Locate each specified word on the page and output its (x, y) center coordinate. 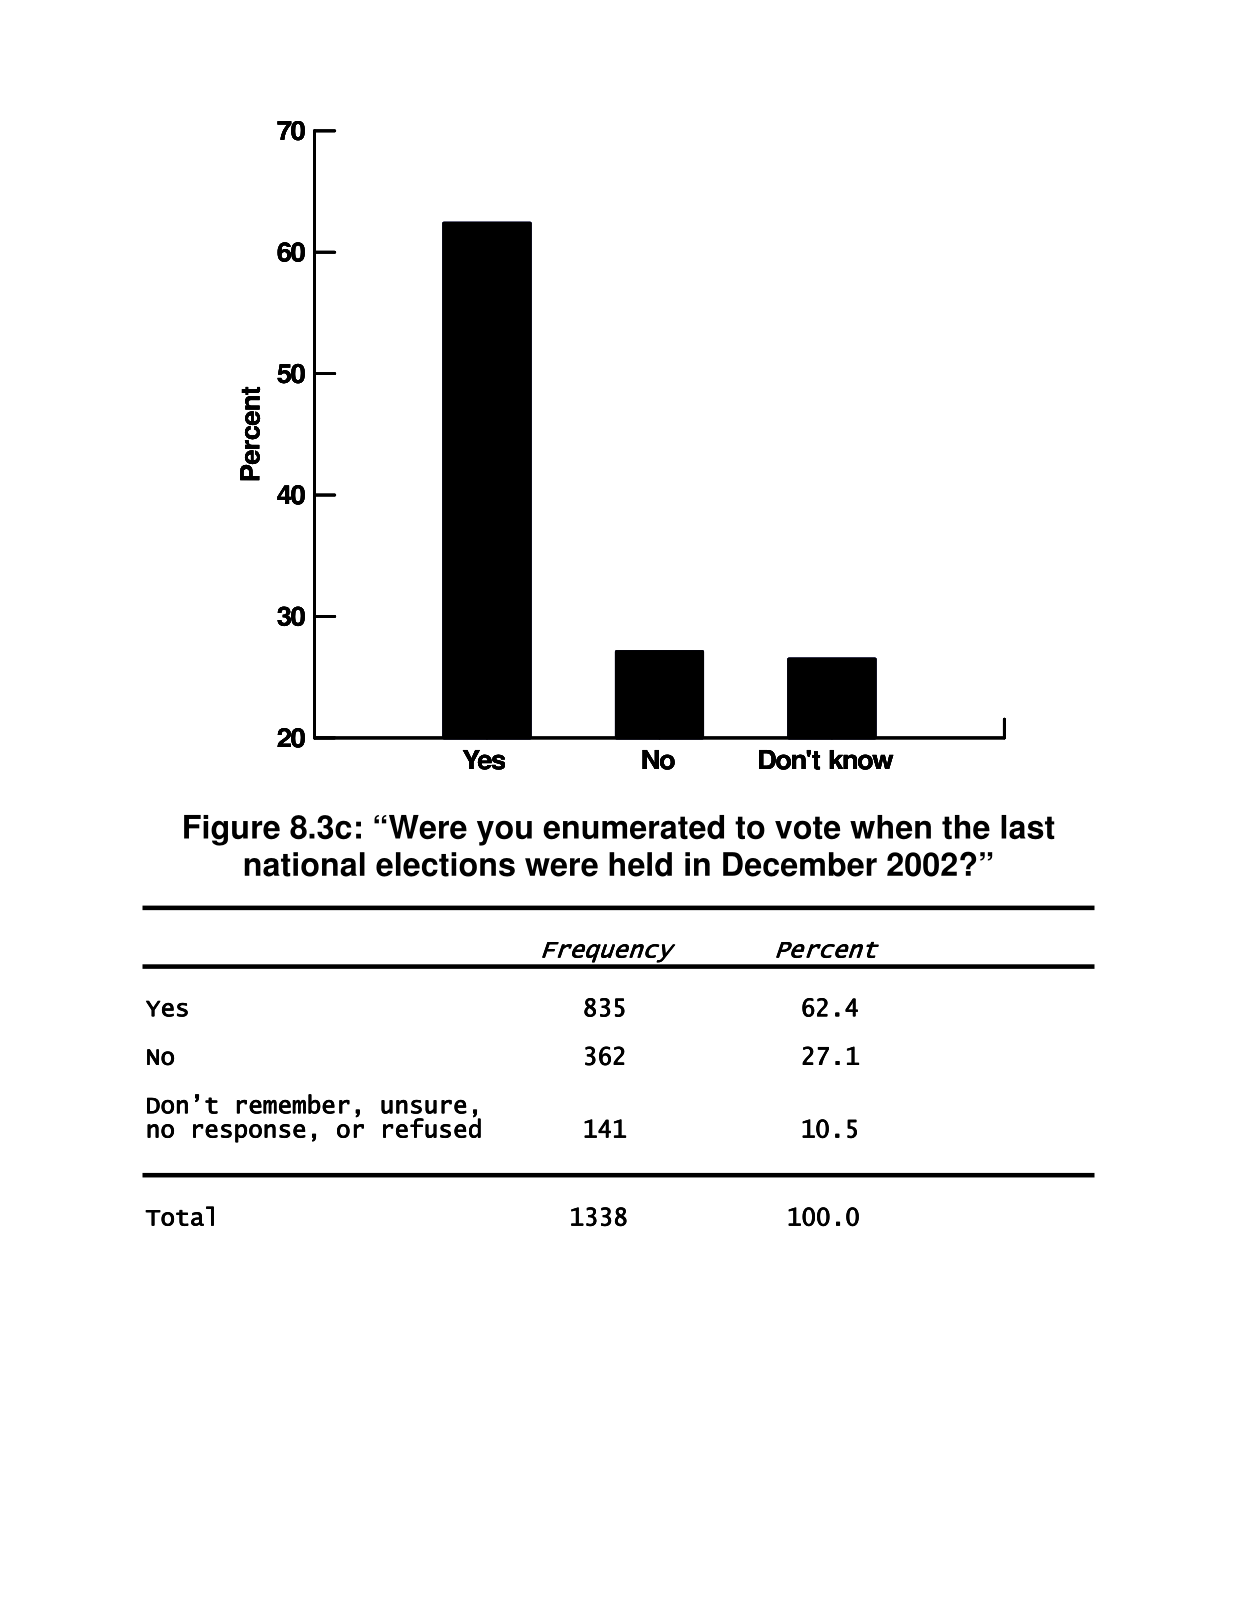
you (504, 833)
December (800, 864)
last (1028, 827)
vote (807, 828)
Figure (232, 830)
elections (445, 864)
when (890, 827)
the (966, 827)
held (640, 864)
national (304, 864)
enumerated (633, 827)
